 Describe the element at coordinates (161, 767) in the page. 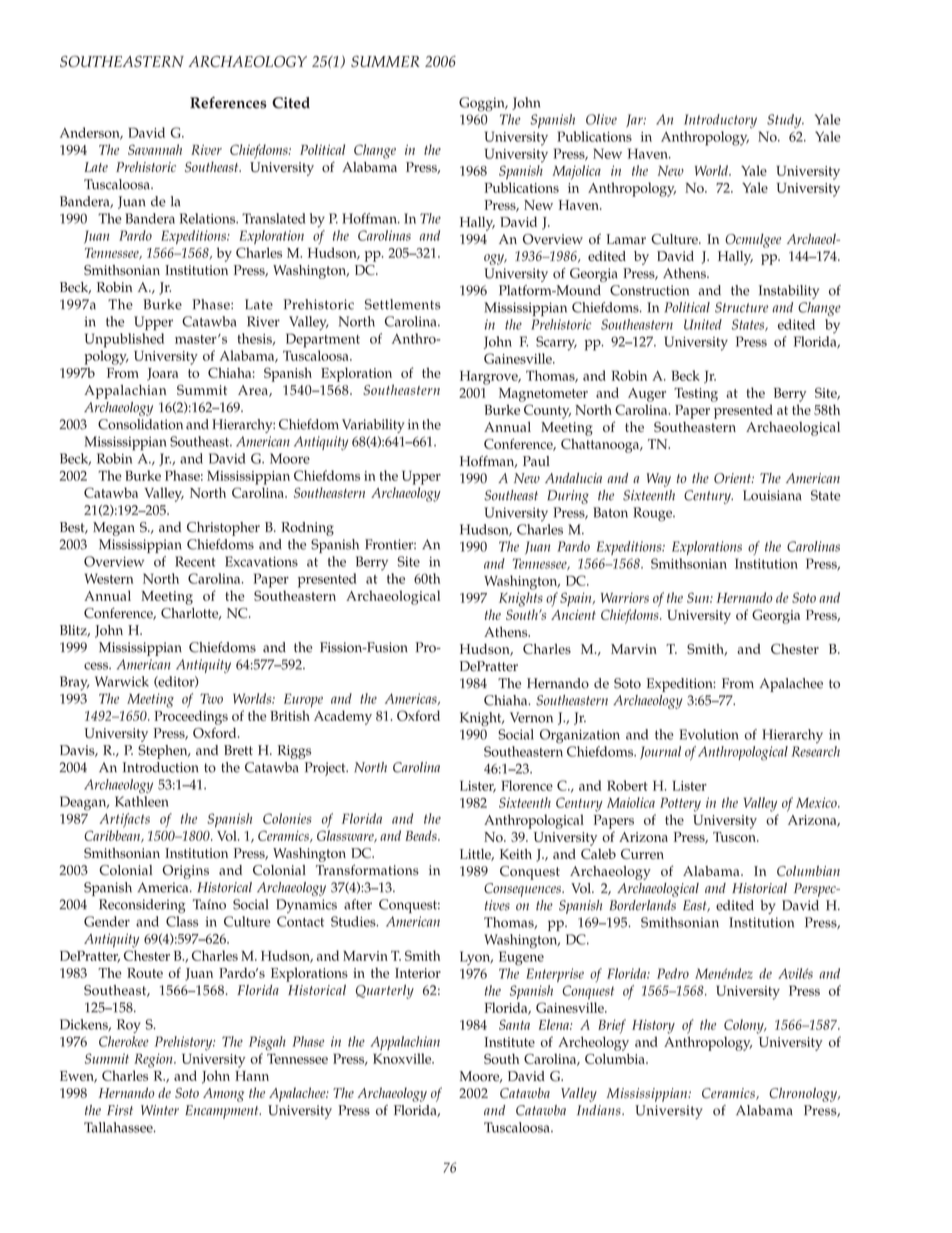

I see `Introduction` at that location.
